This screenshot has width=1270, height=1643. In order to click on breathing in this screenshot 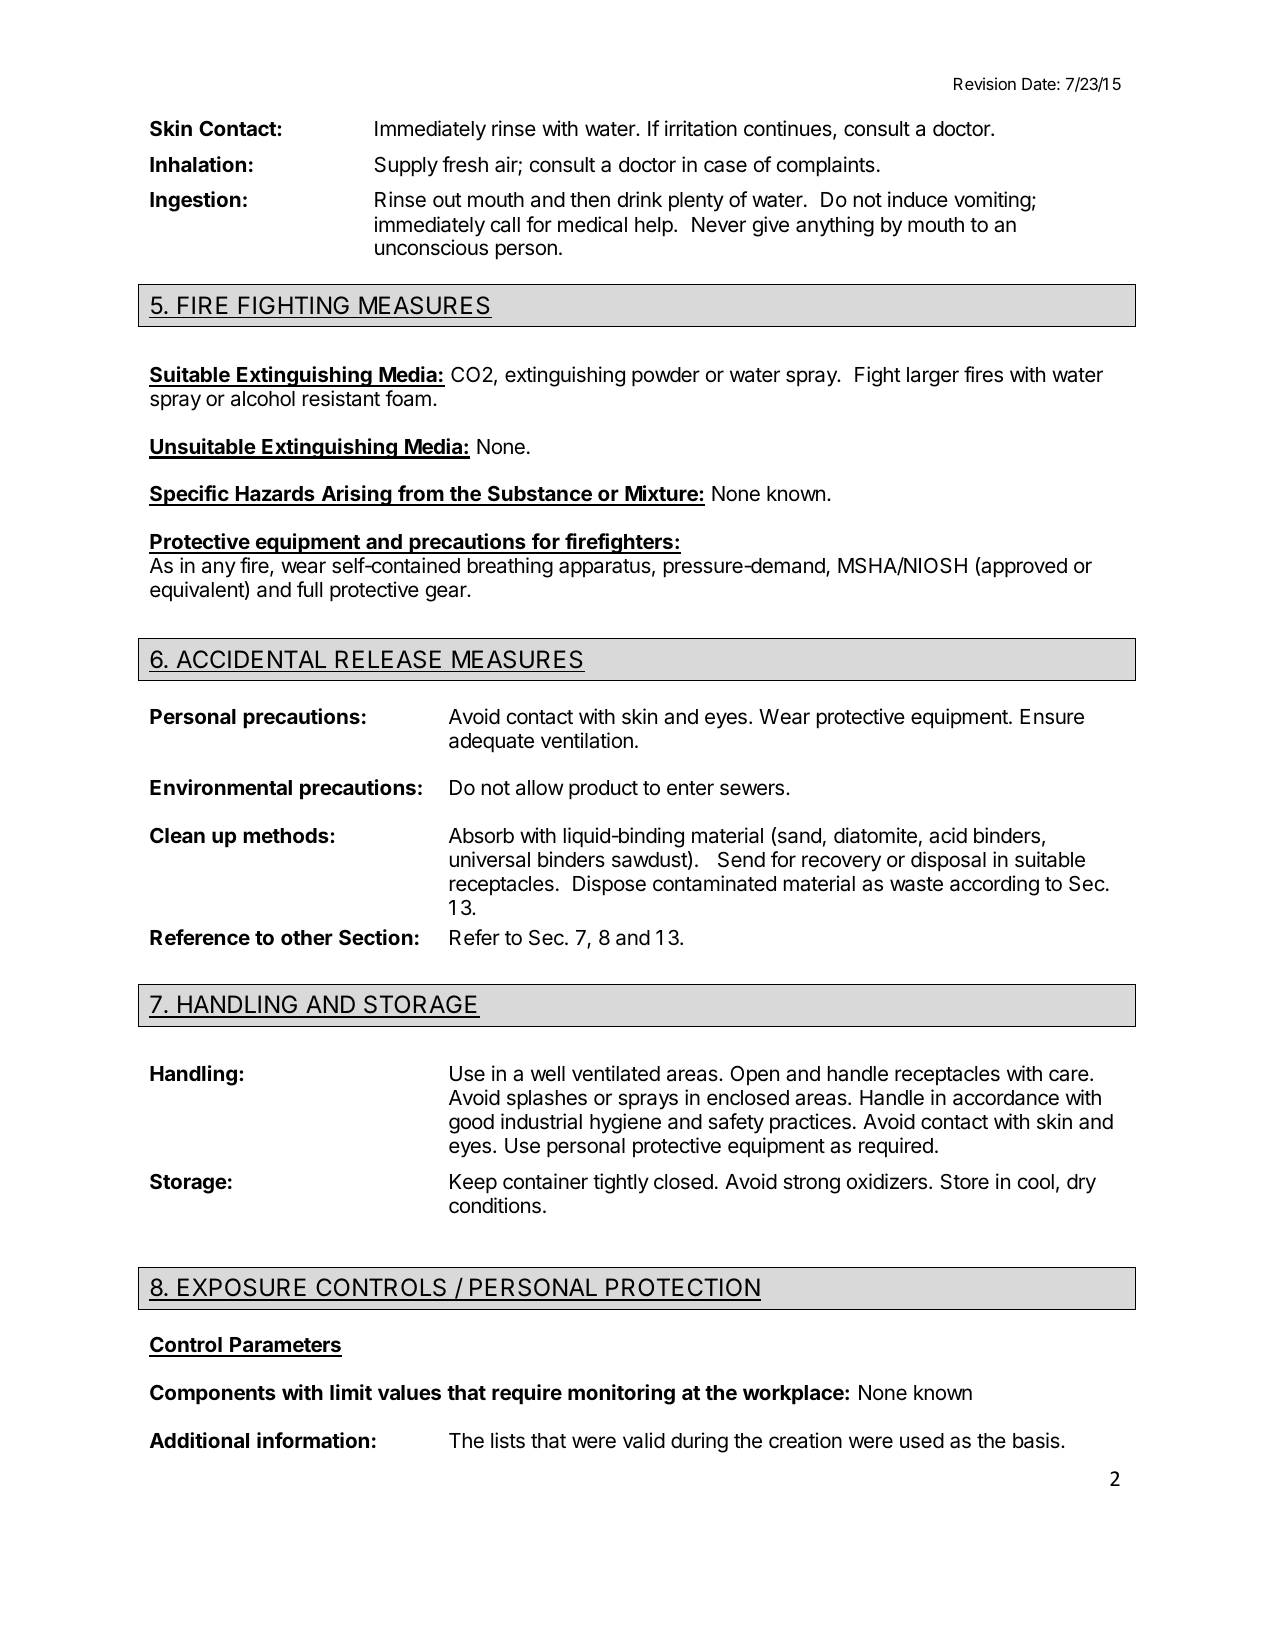, I will do `click(510, 567)`.
